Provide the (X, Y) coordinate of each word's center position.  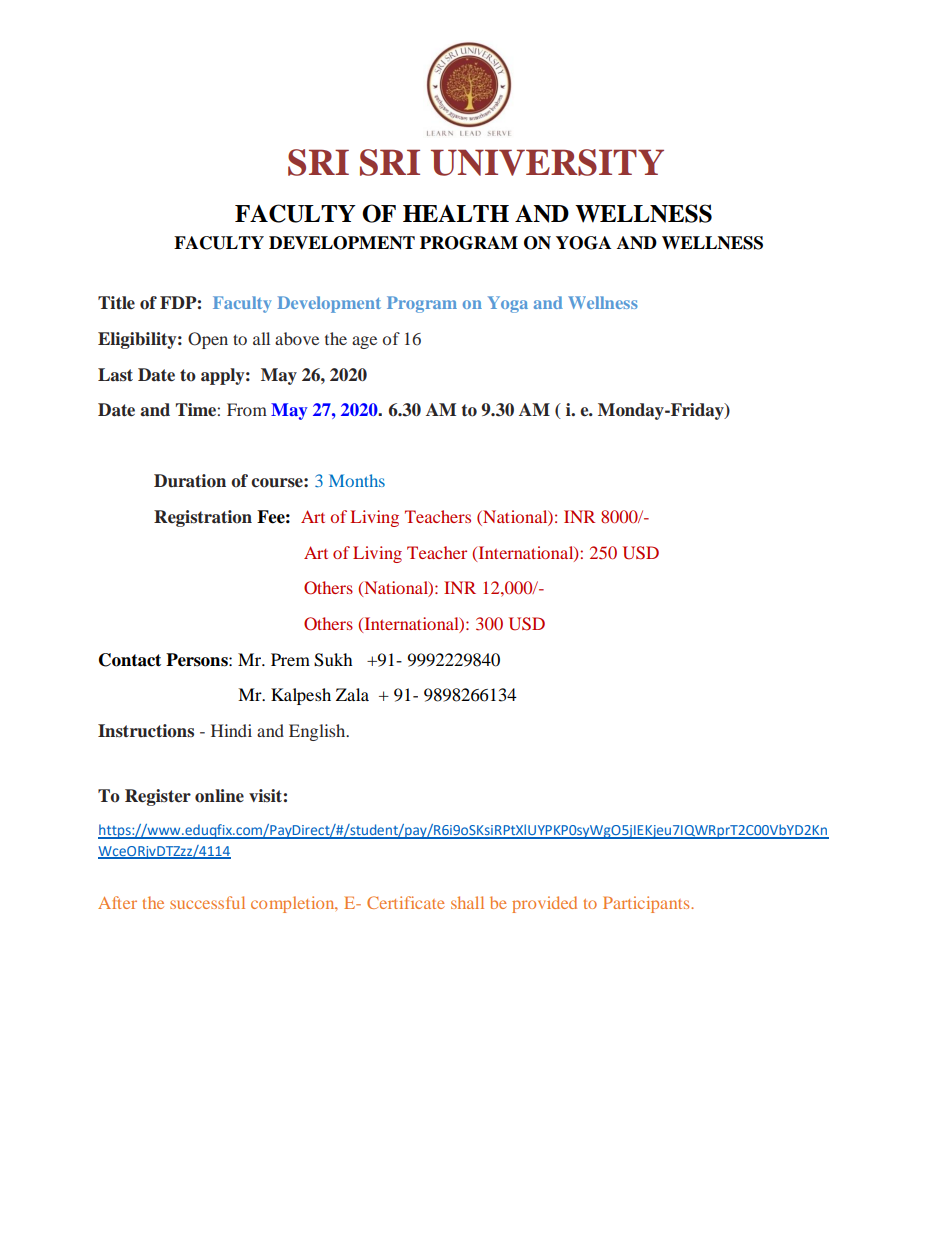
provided (544, 904)
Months (357, 480)
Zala (352, 694)
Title (116, 302)
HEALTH (456, 213)
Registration (203, 518)
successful (207, 902)
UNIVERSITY (547, 162)
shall (467, 902)
